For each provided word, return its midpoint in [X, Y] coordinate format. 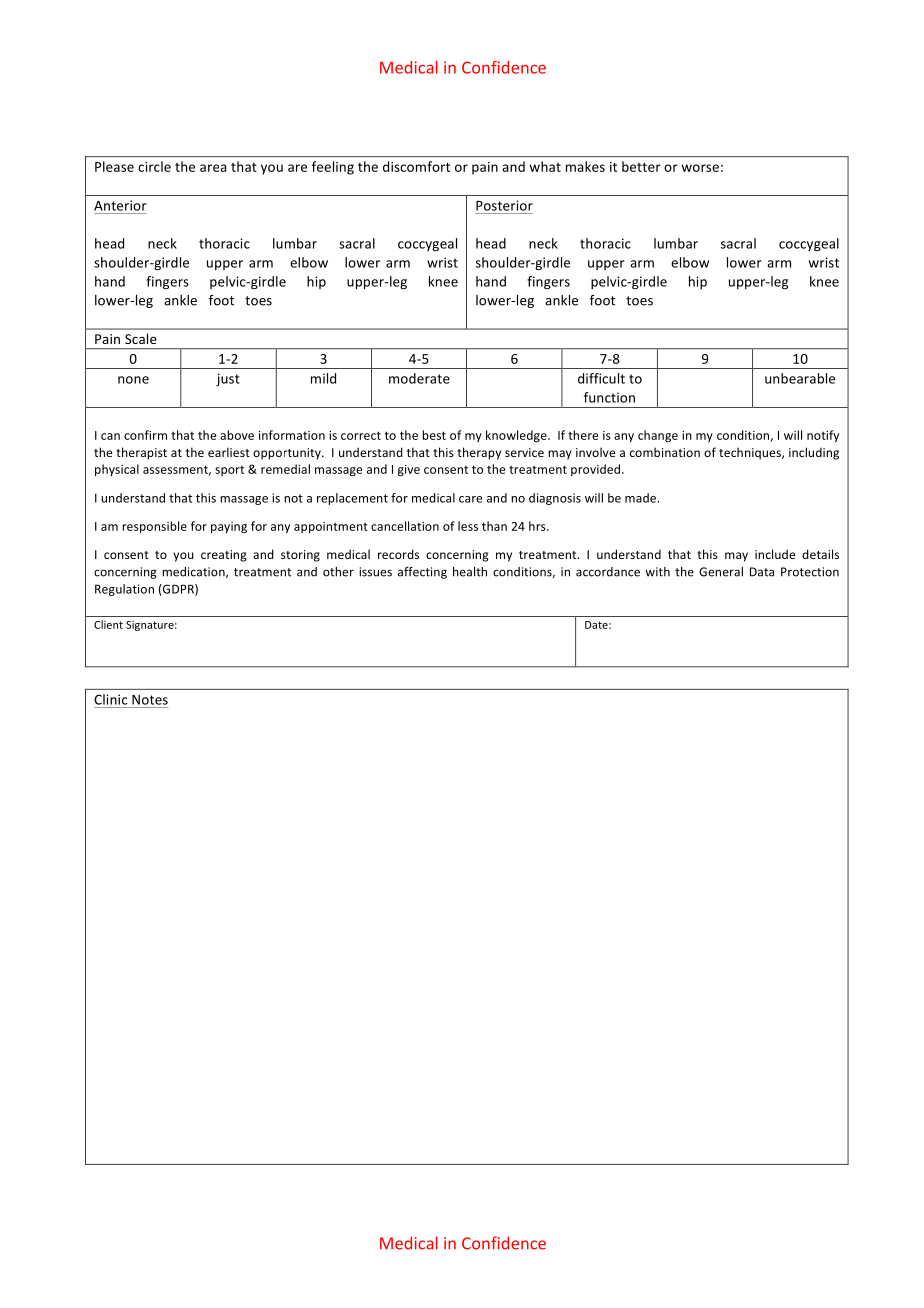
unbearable [800, 378]
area [213, 168]
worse [700, 168]
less [468, 526]
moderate [419, 378]
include [775, 554]
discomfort [416, 166]
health [470, 572]
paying [229, 527]
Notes [150, 700]
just [228, 379]
